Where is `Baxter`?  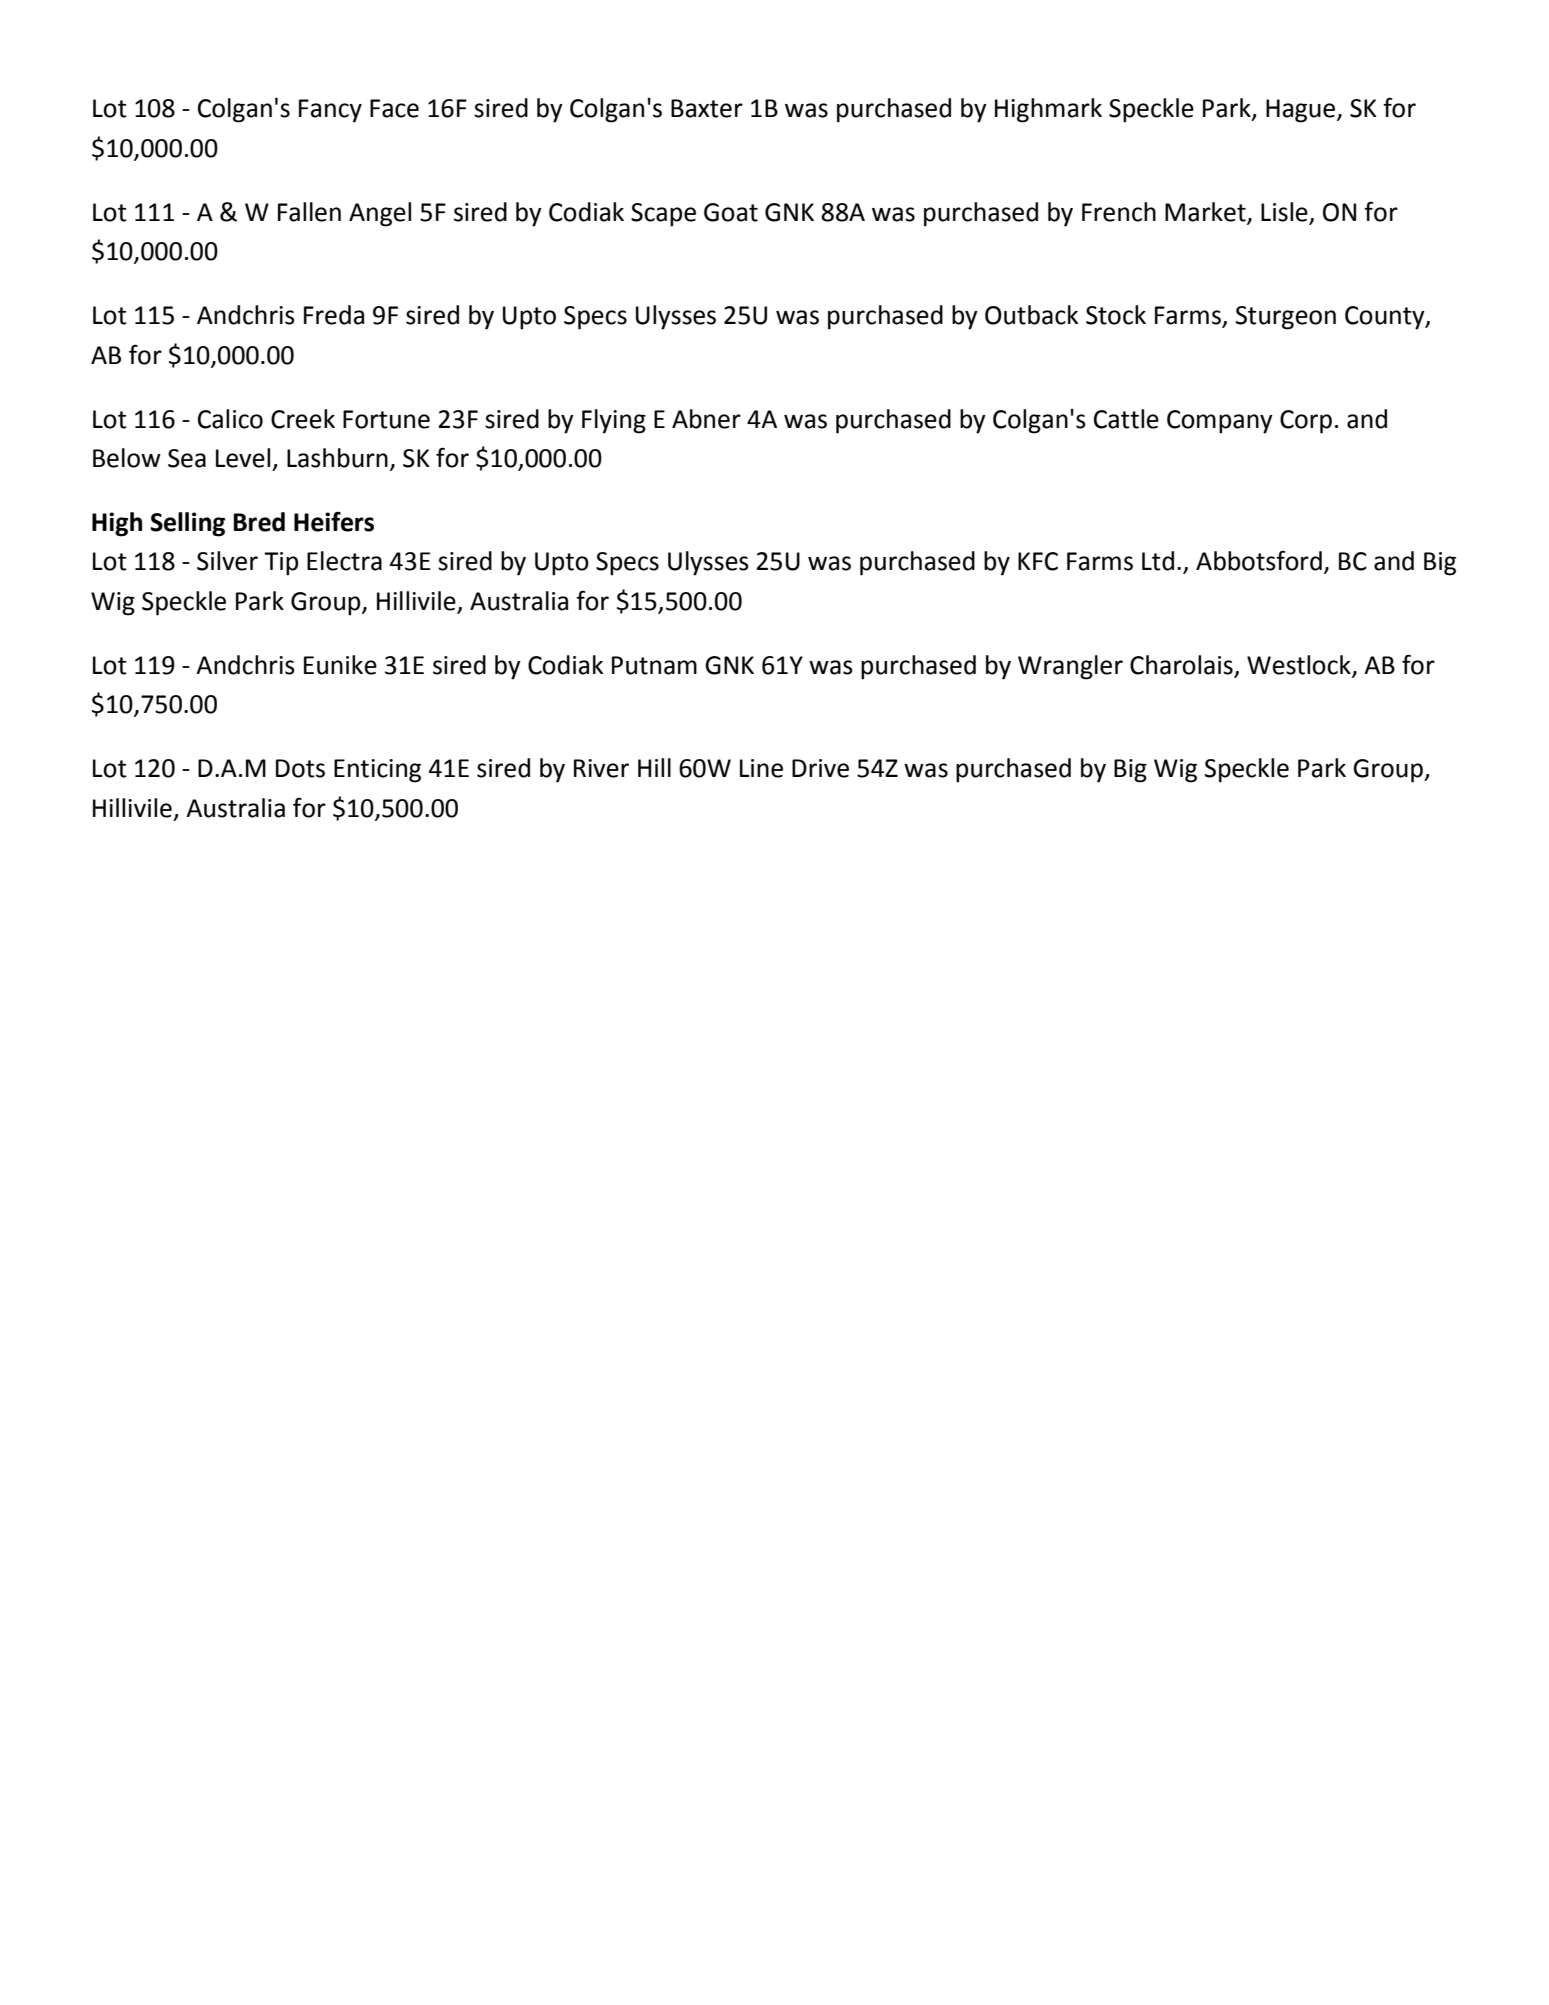 Baxter is located at coordinates (707, 108).
